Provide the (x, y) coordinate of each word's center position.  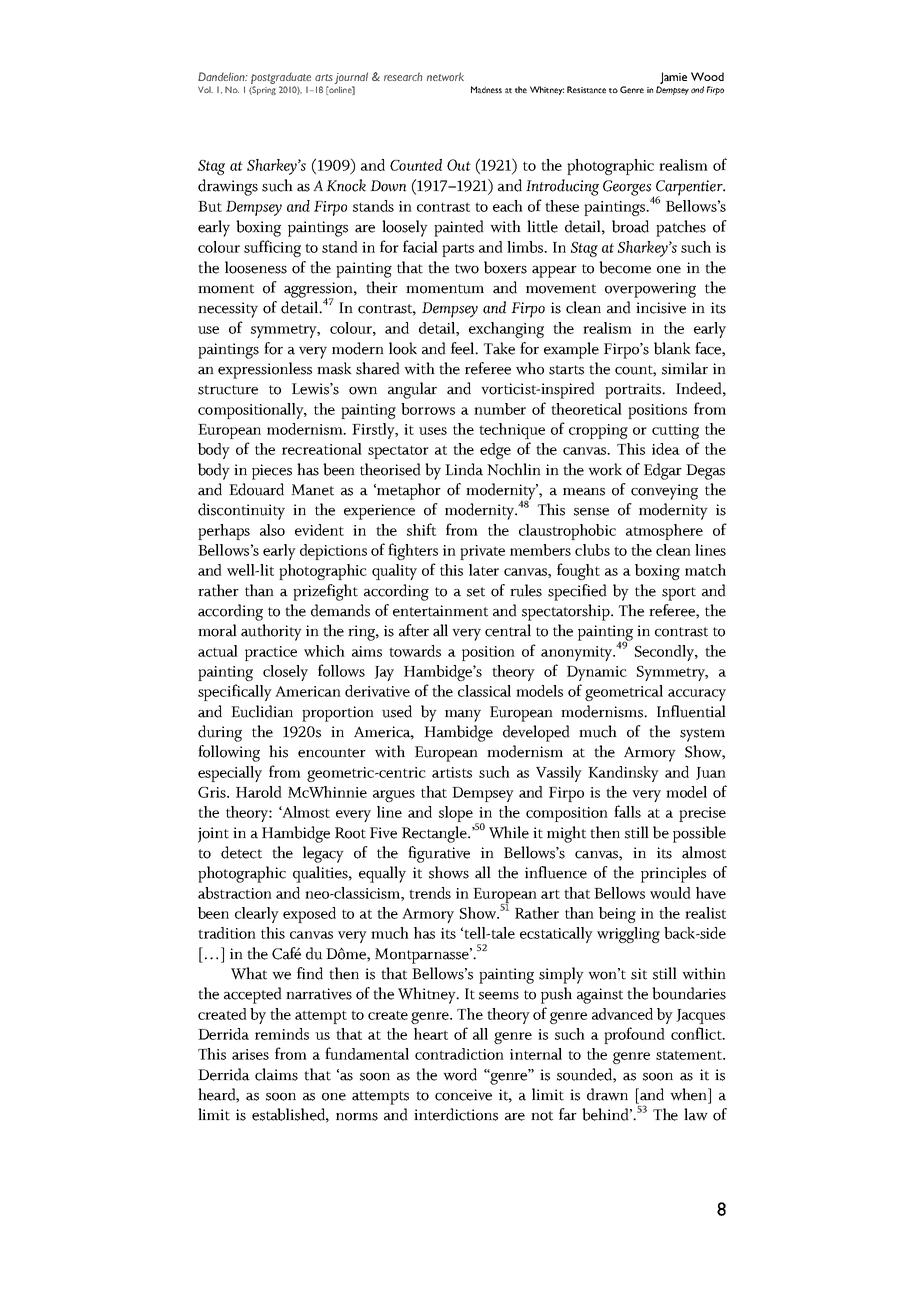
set (476, 592)
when (689, 1094)
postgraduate (281, 78)
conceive (463, 1095)
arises (250, 1054)
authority (271, 632)
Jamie (673, 78)
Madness (486, 89)
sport (679, 594)
